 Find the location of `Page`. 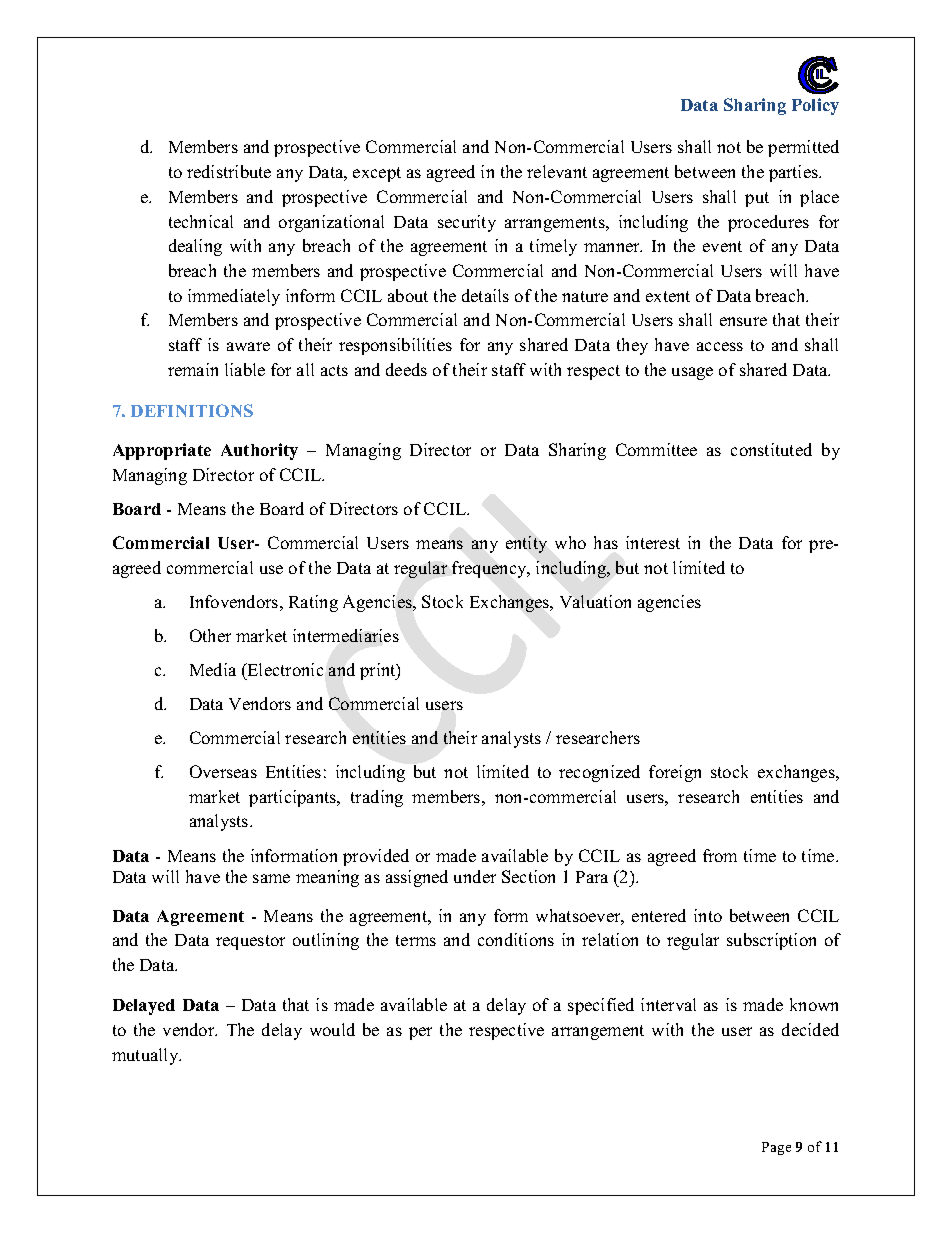

Page is located at coordinates (776, 1148).
